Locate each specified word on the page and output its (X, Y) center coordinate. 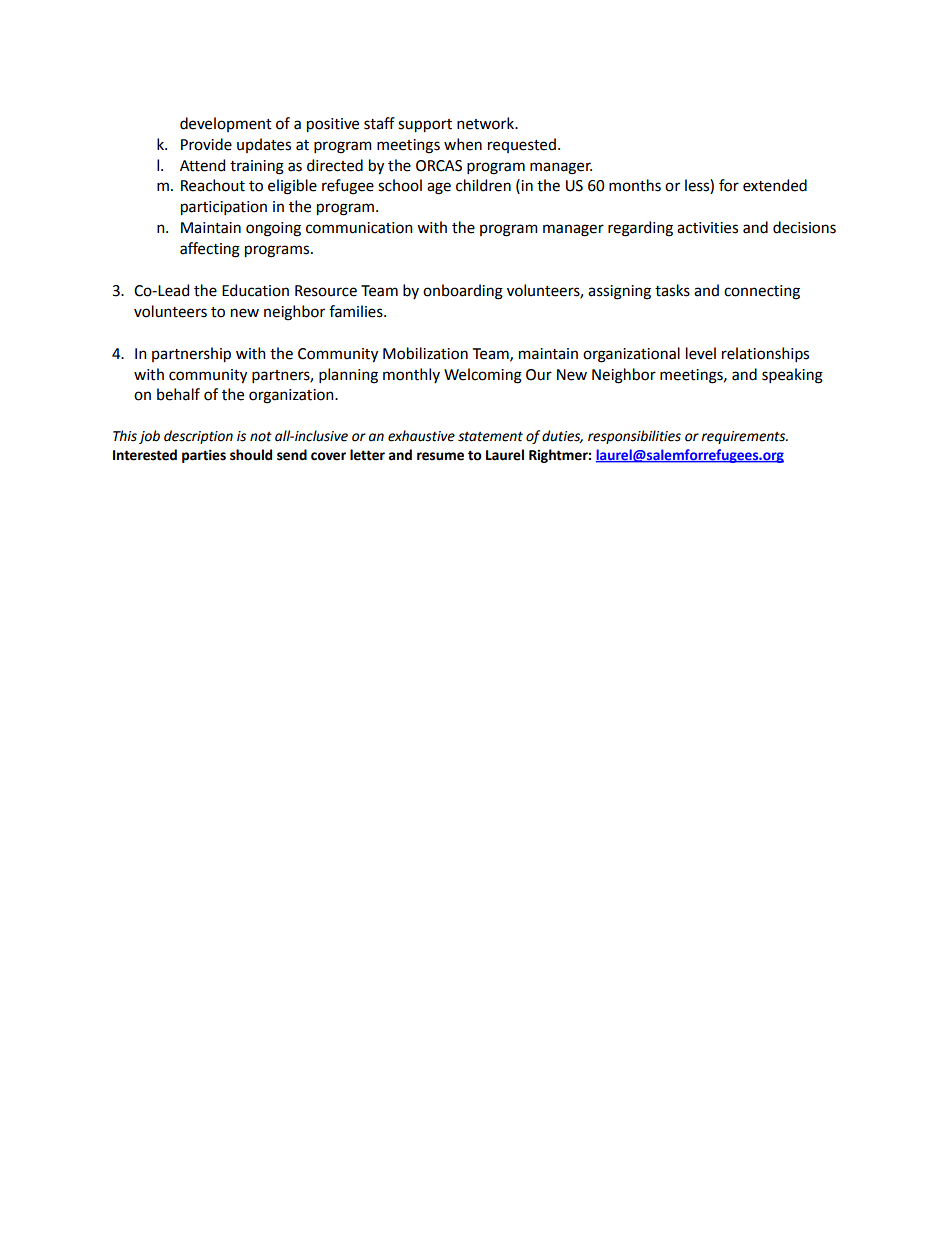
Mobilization (425, 353)
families (357, 311)
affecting (210, 250)
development (226, 124)
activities (707, 228)
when (463, 144)
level (701, 353)
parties (204, 456)
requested (522, 145)
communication (359, 228)
